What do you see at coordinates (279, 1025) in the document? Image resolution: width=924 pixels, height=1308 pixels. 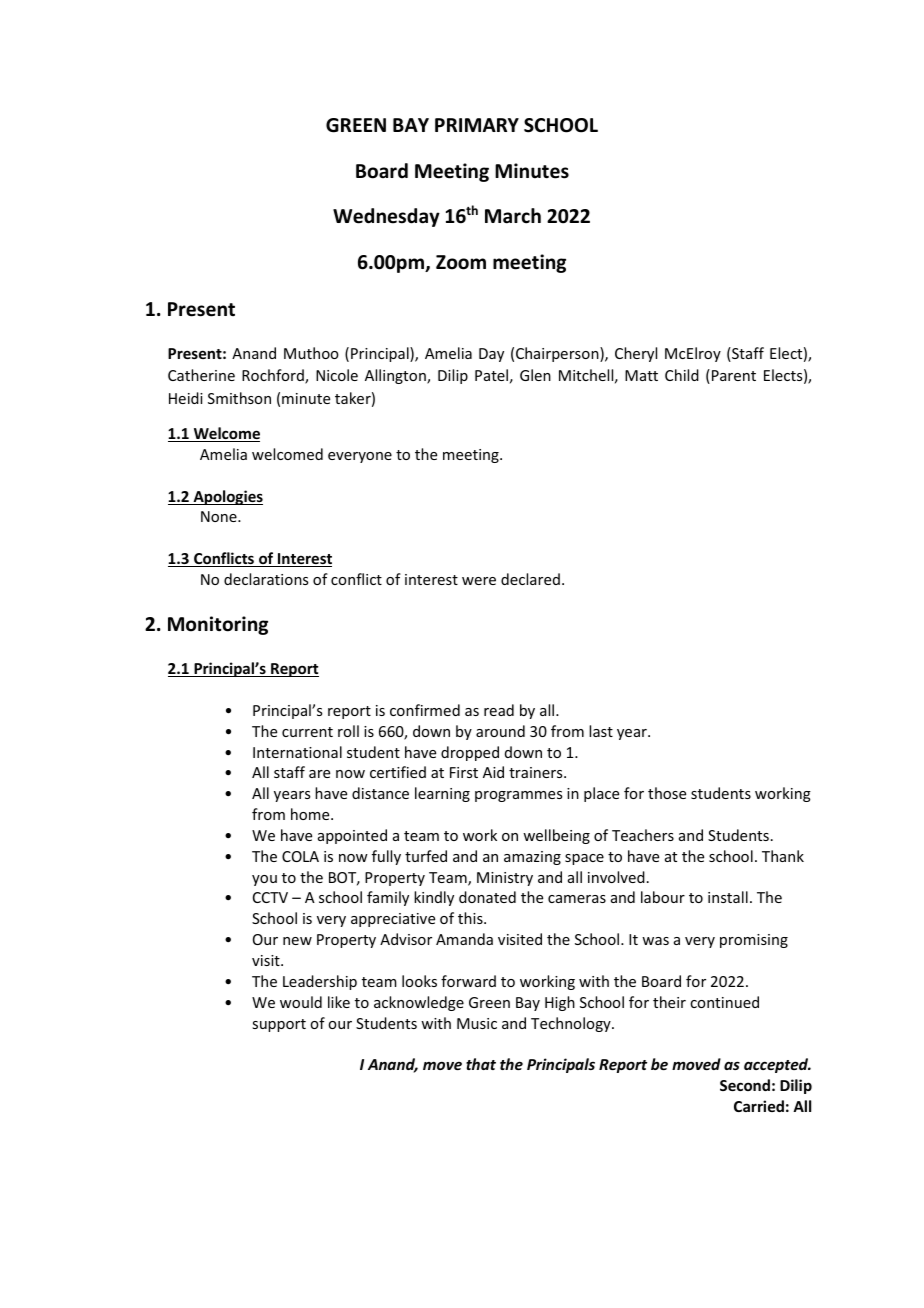 I see `support` at bounding box center [279, 1025].
